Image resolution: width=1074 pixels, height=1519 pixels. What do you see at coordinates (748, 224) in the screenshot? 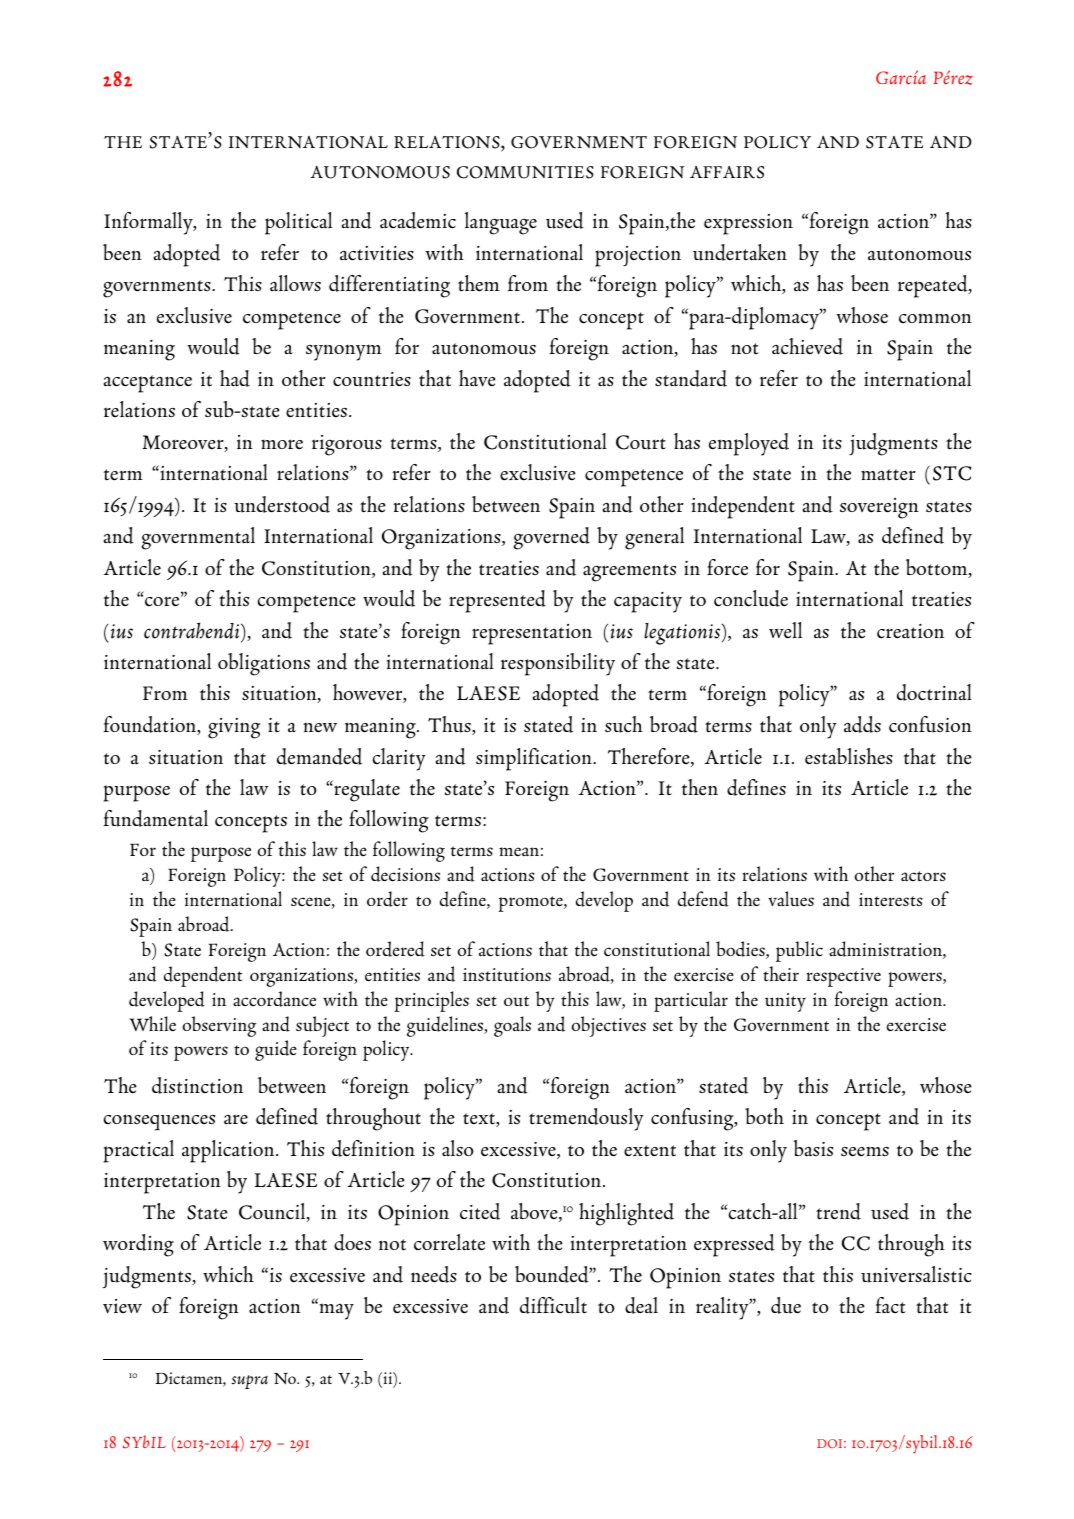
I see `expression` at bounding box center [748, 224].
